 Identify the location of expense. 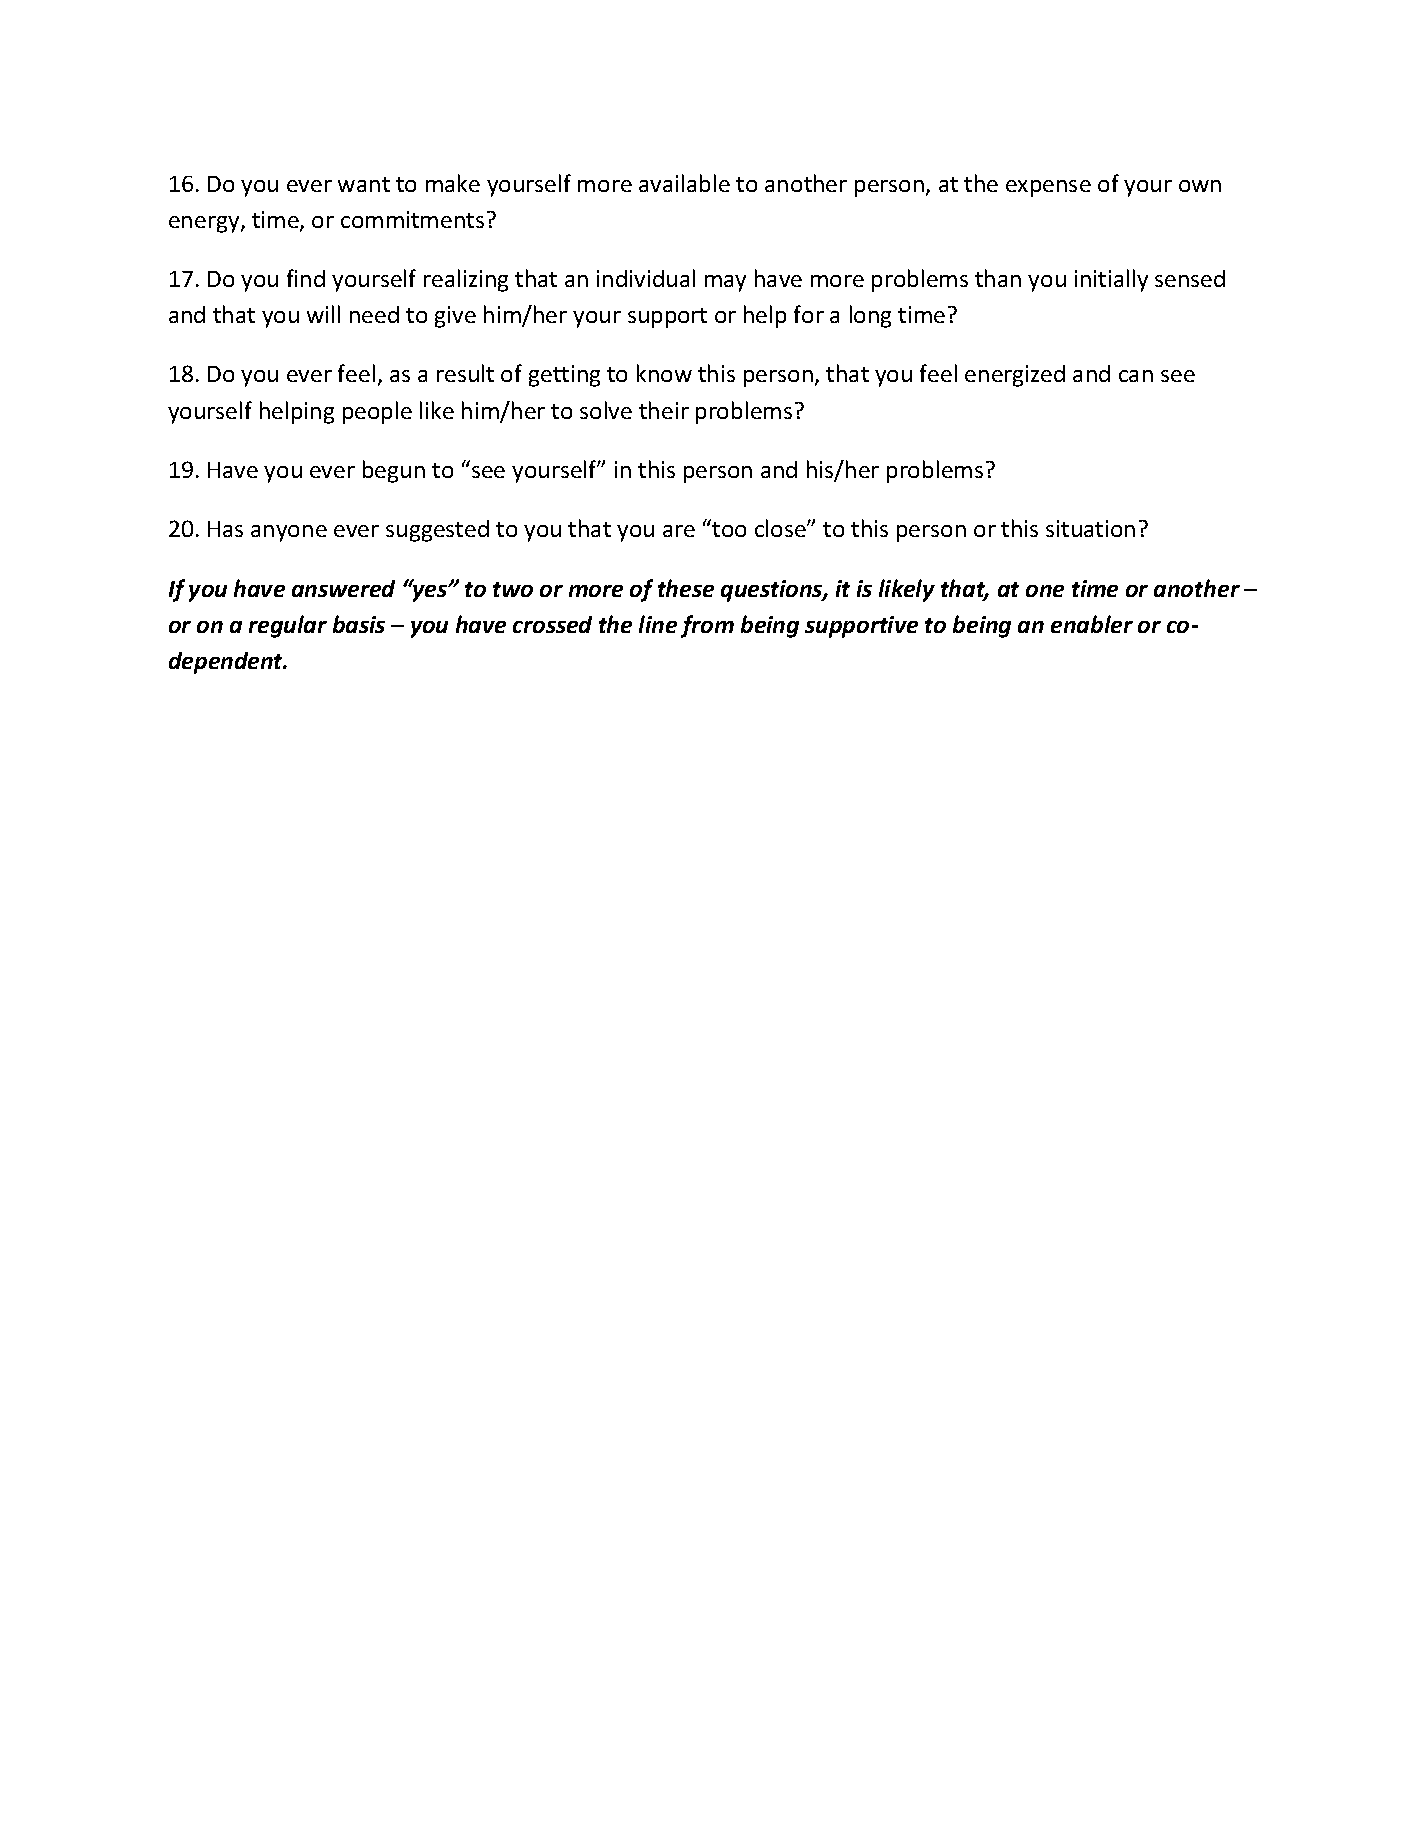
(1048, 188).
